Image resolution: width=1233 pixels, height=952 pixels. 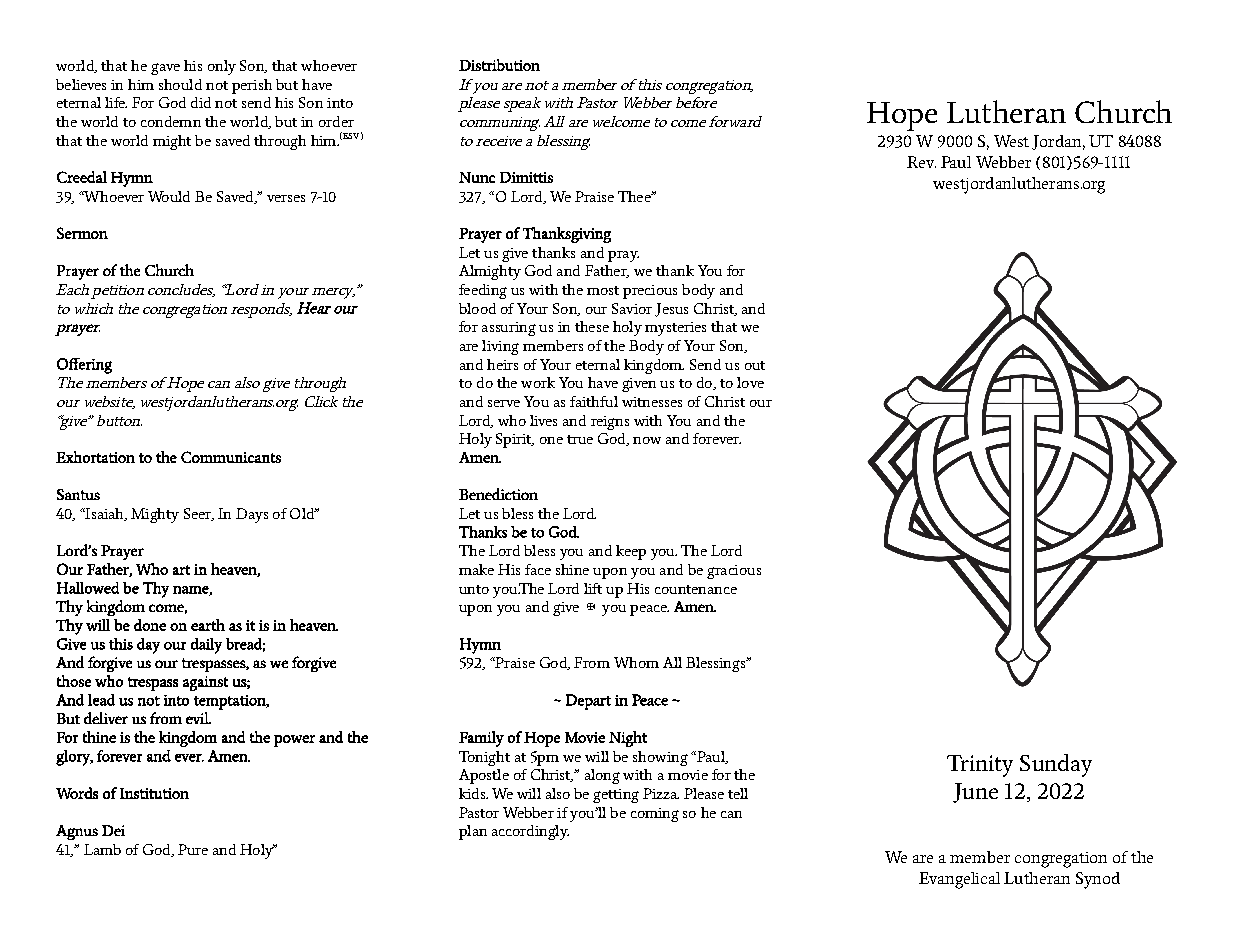 I want to click on Seer, so click(x=198, y=514).
